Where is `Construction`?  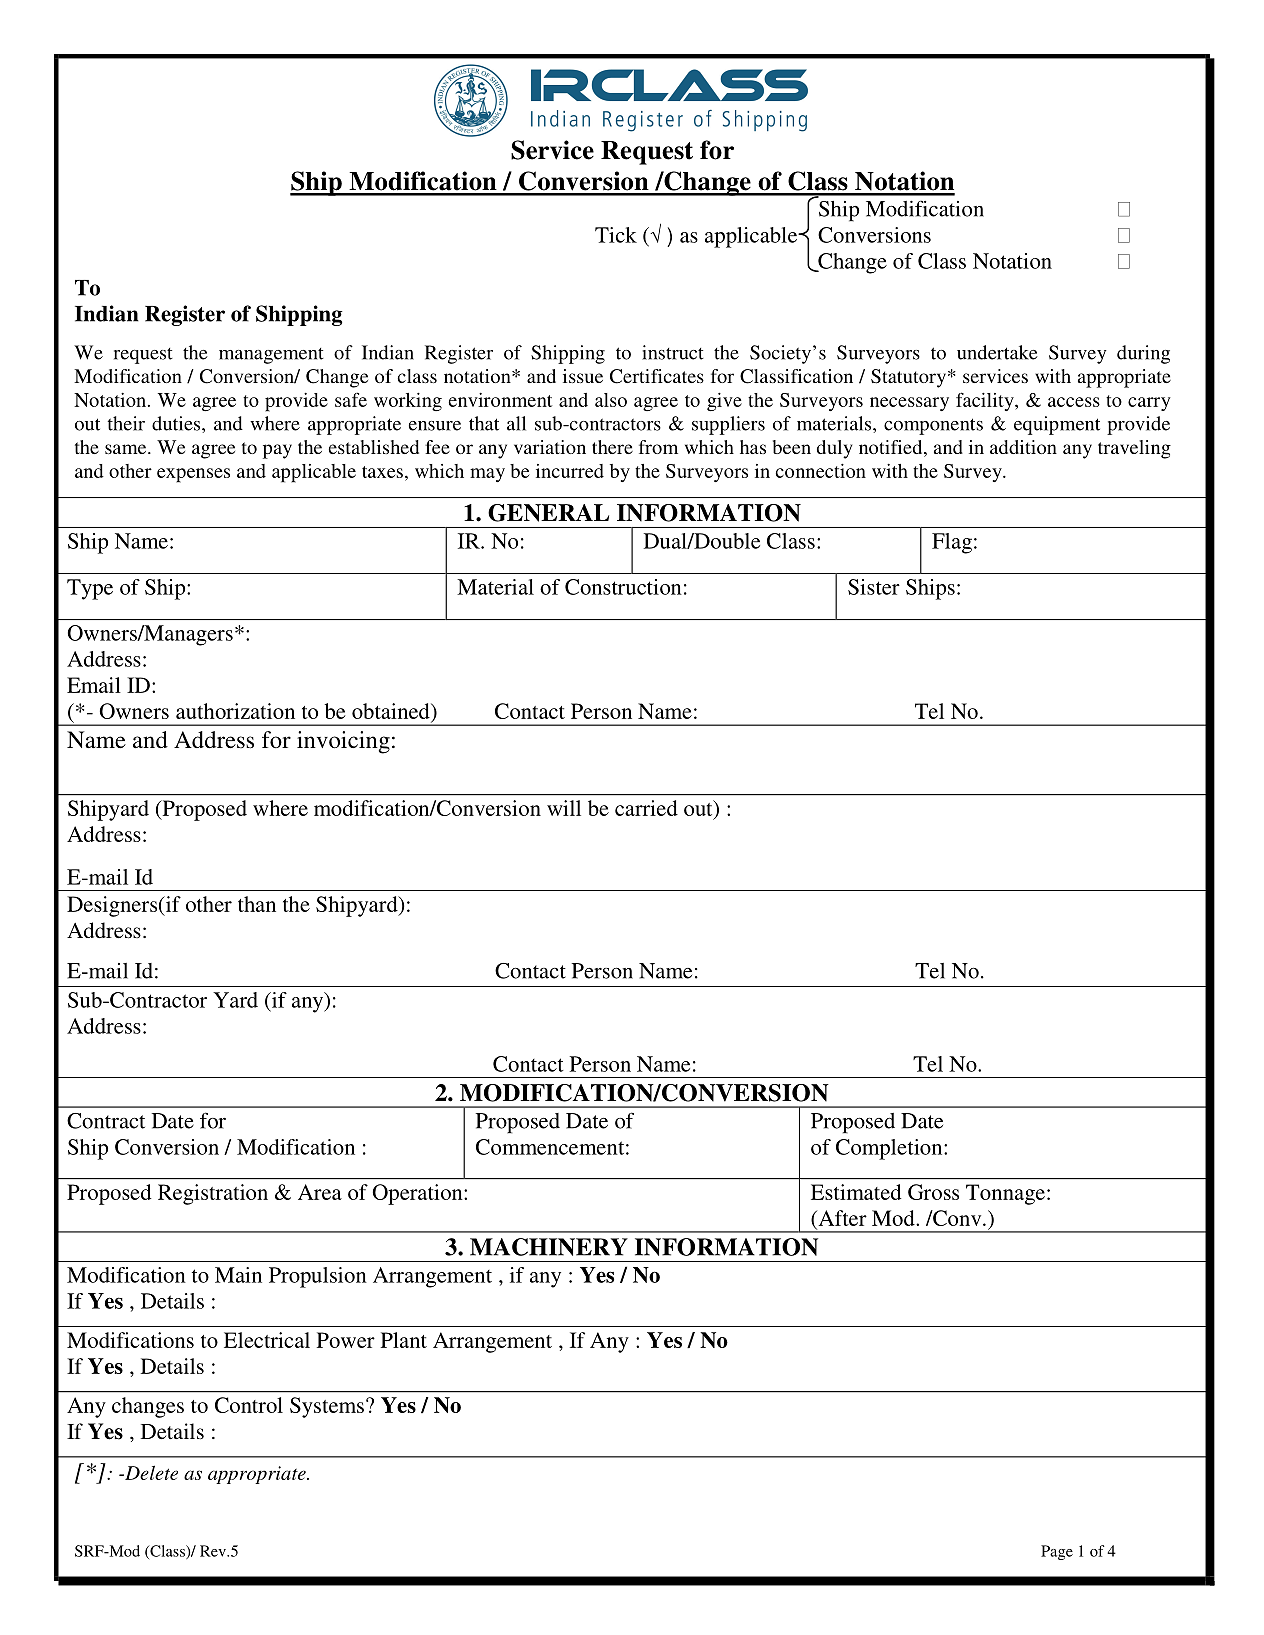
Construction is located at coordinates (623, 587).
